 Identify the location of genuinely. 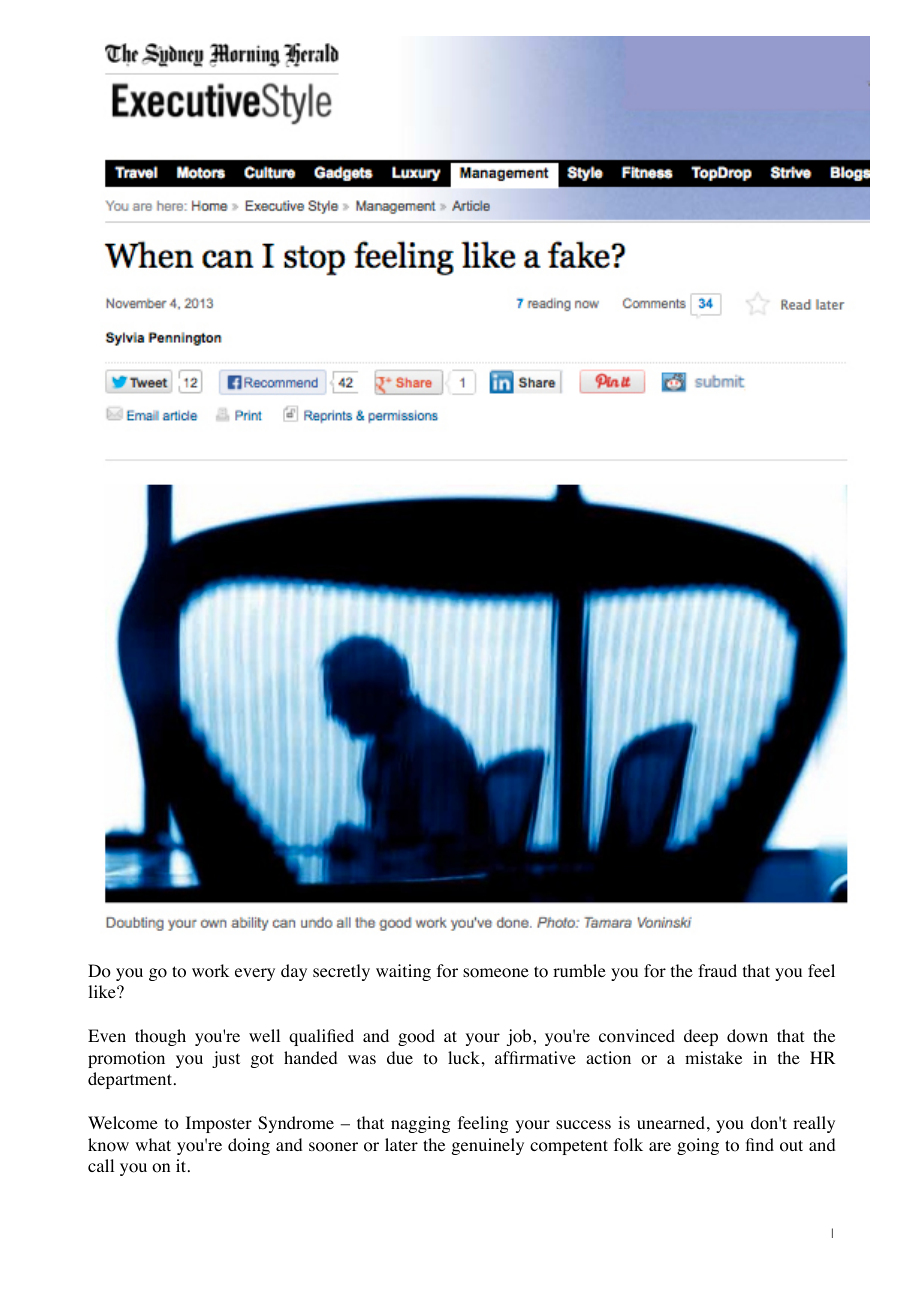
(488, 1146).
